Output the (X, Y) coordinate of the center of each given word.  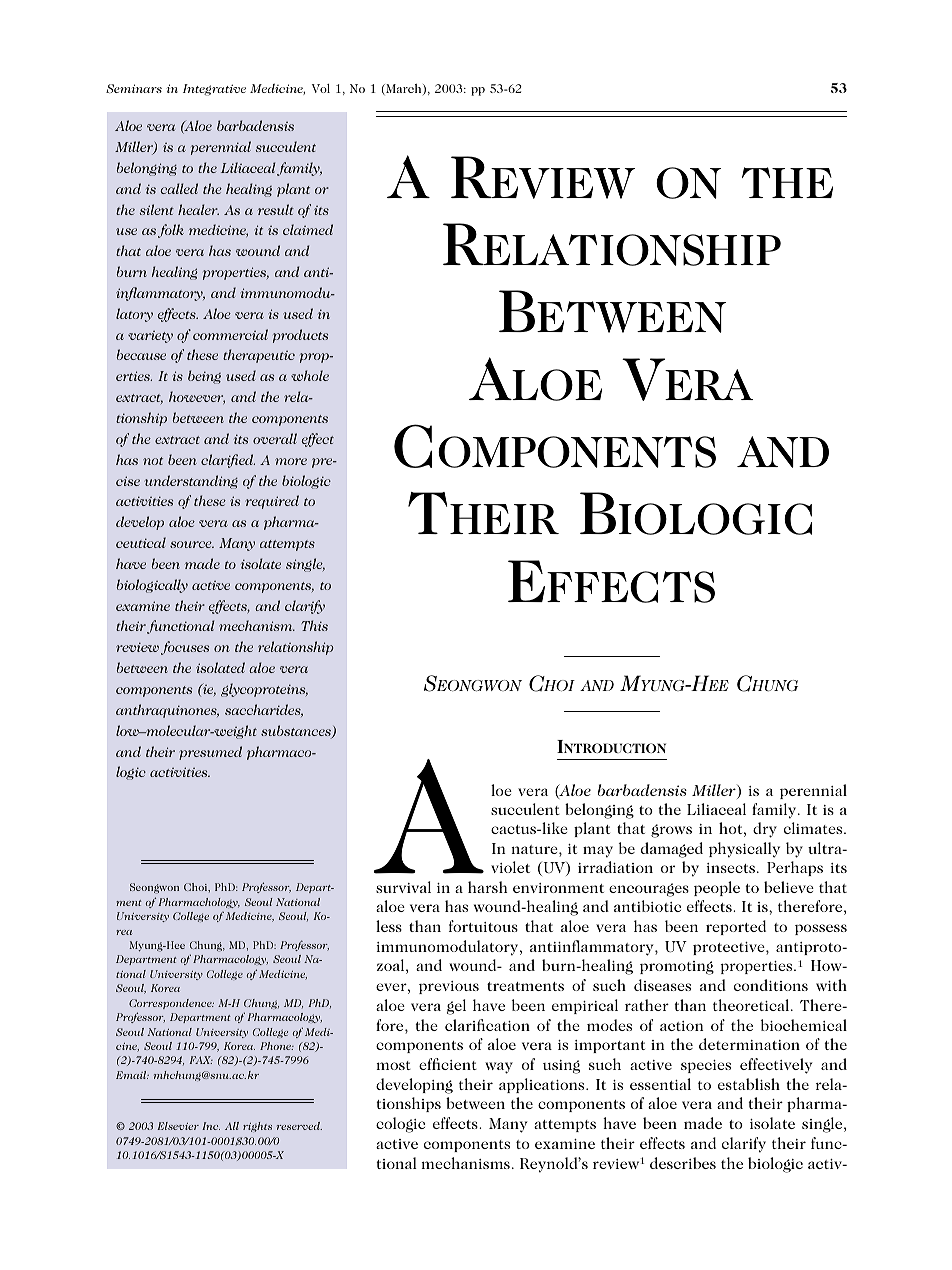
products (300, 336)
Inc (211, 1126)
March (404, 89)
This (314, 625)
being (204, 377)
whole (310, 375)
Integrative (214, 90)
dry (765, 830)
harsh (487, 887)
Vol (321, 88)
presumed (210, 753)
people (717, 888)
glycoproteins (264, 690)
